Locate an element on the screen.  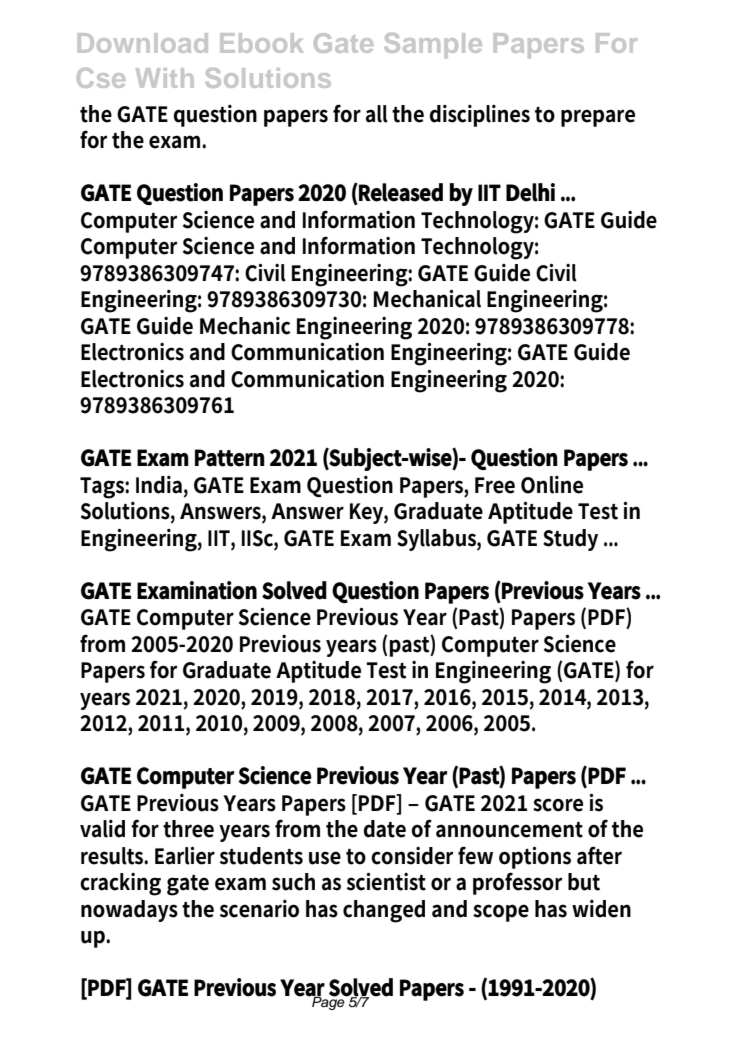
Online is located at coordinates (552, 485).
